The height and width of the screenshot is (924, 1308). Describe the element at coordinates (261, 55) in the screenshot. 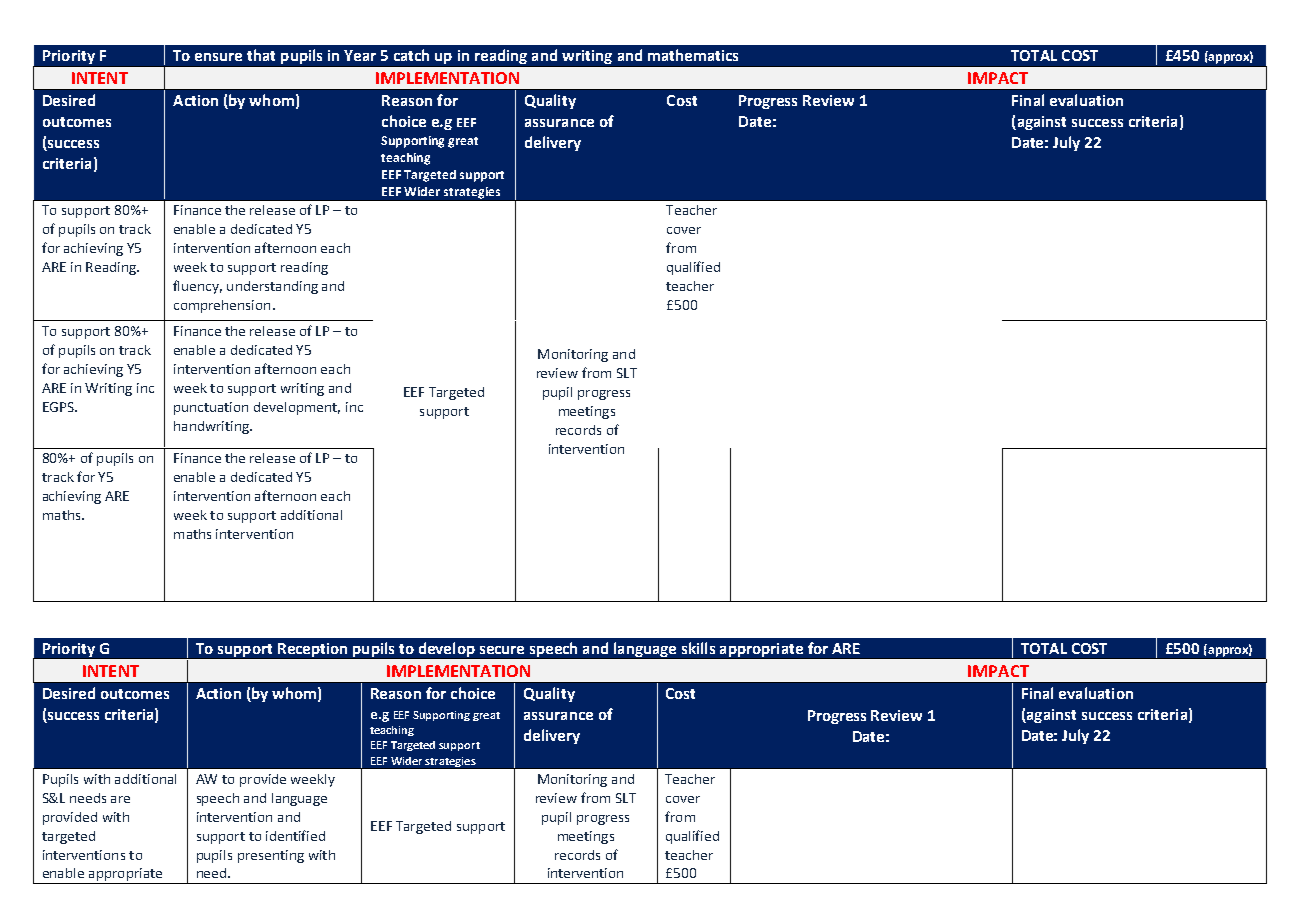

I see `that` at that location.
